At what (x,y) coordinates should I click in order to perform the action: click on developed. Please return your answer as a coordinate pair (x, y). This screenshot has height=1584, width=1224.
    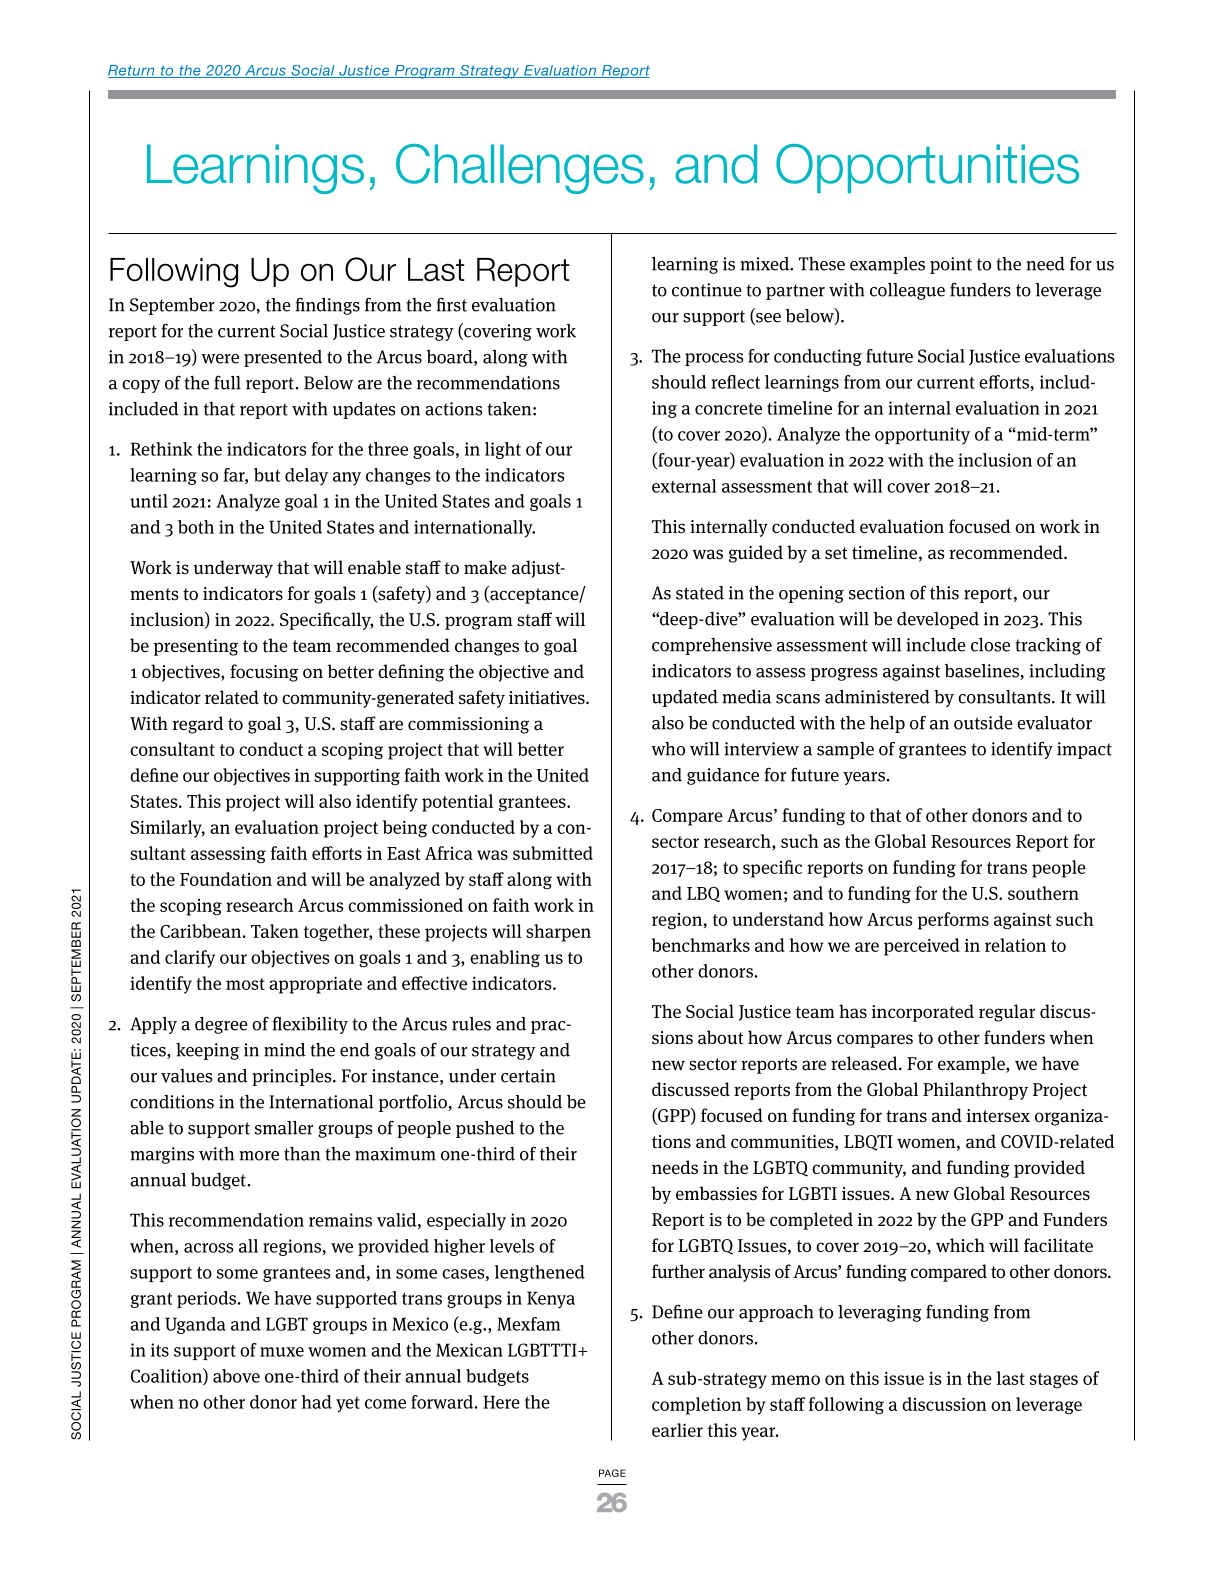
    Looking at the image, I should click on (938, 620).
